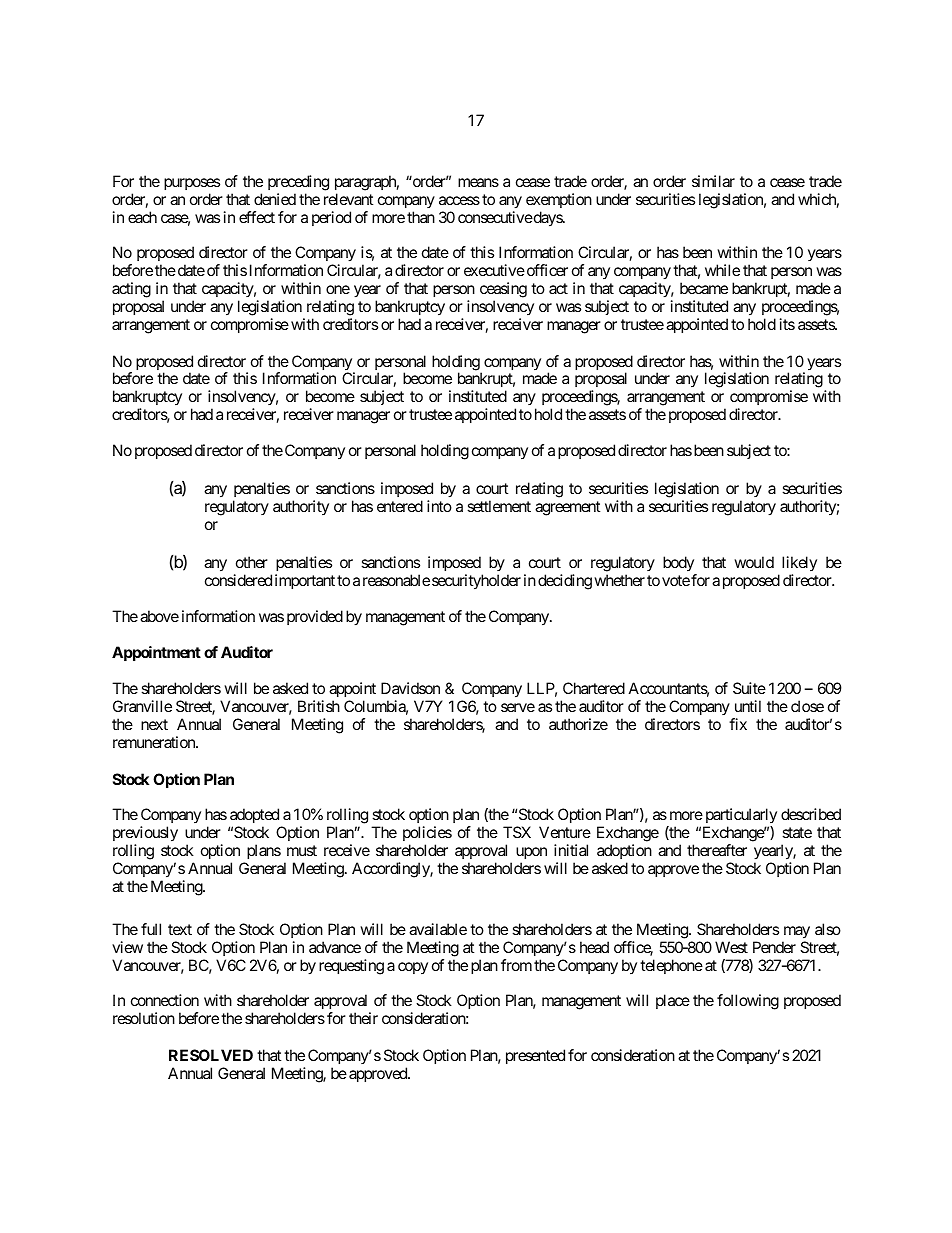 This document has width=952, height=1233. What do you see at coordinates (517, 832) in the document?
I see `TSX` at bounding box center [517, 832].
